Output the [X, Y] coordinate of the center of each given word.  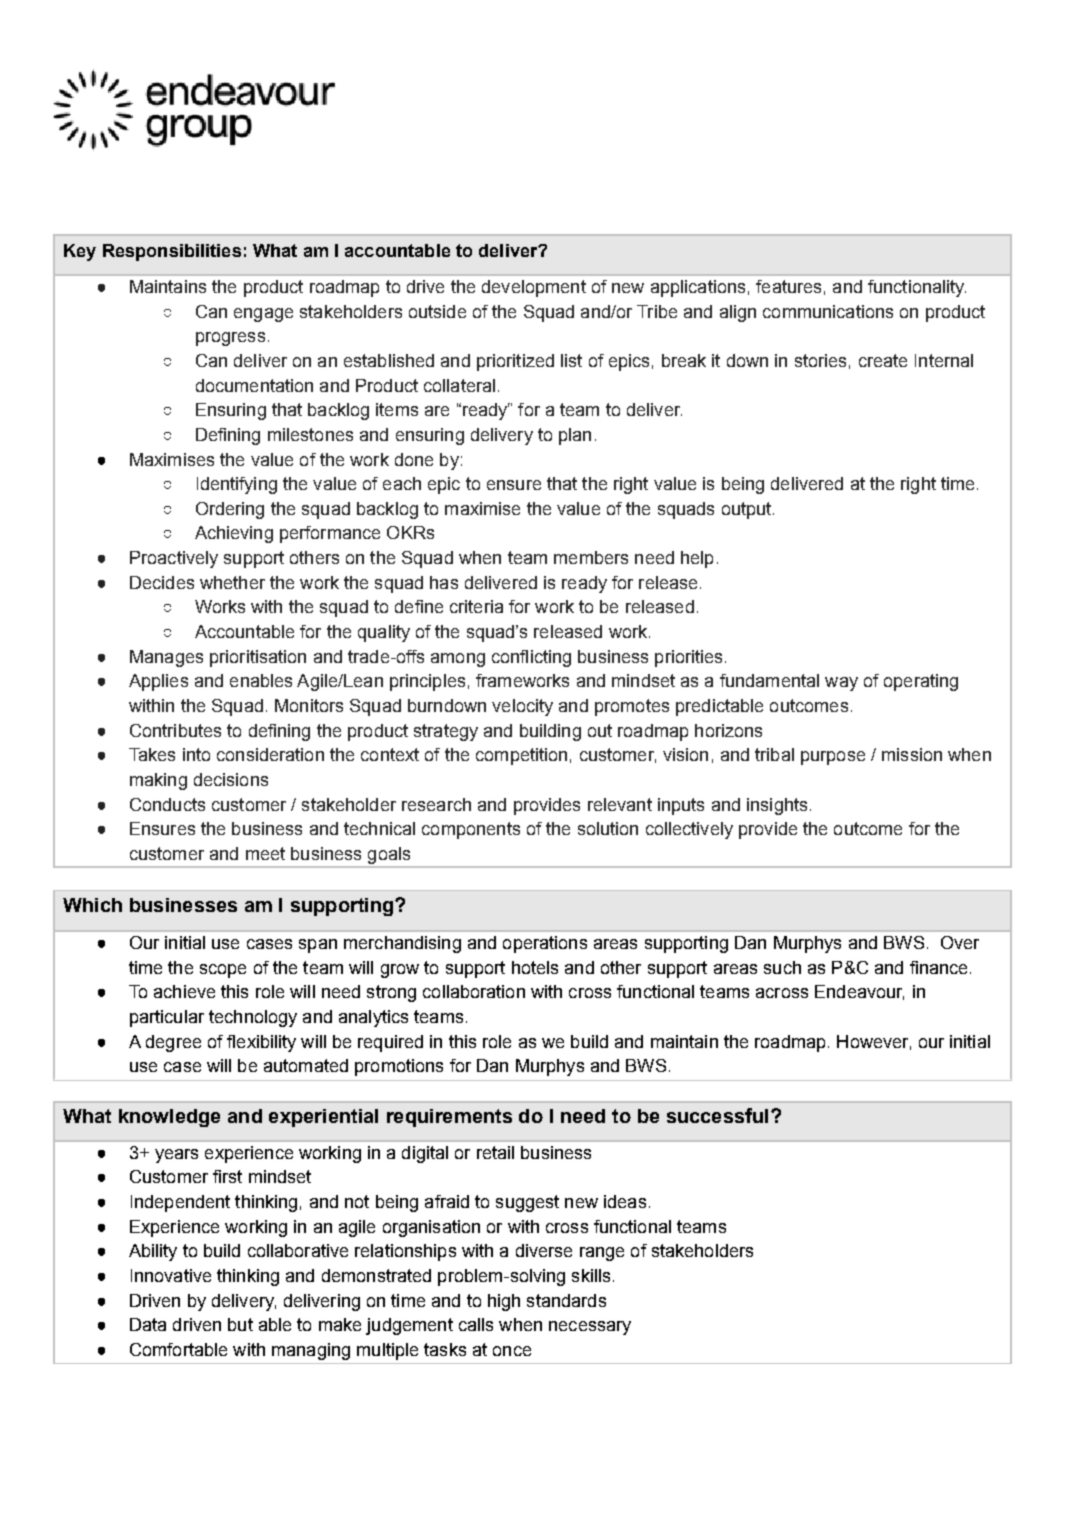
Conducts [167, 804]
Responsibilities [172, 252]
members [591, 557]
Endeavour [859, 992]
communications [828, 311]
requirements [449, 1118]
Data [148, 1324]
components [471, 830]
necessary [590, 1328]
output [748, 510]
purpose [833, 758]
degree [173, 1043]
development [534, 288]
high [504, 1302]
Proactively [174, 559]
